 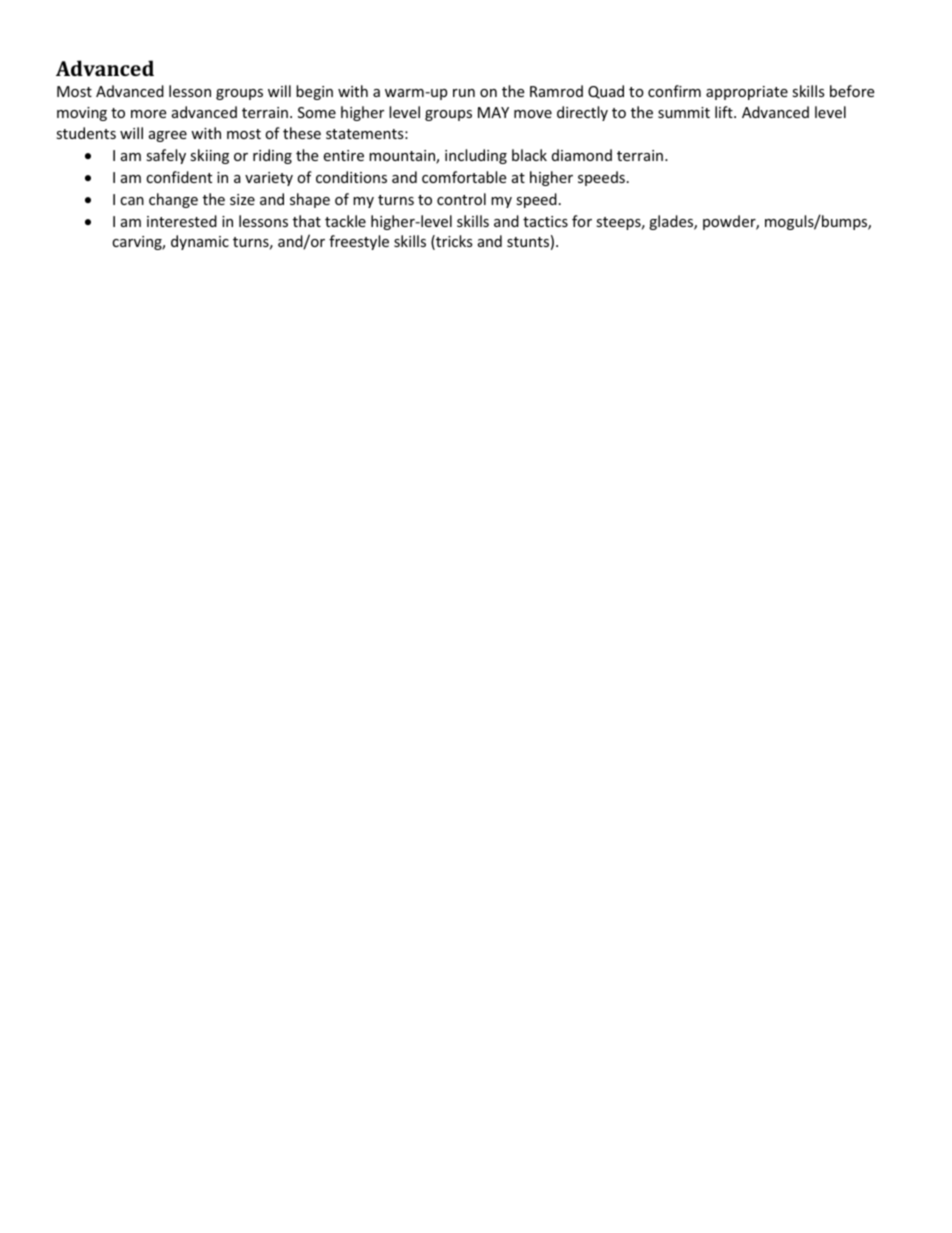 What do you see at coordinates (529, 155) in the screenshot?
I see `black` at bounding box center [529, 155].
